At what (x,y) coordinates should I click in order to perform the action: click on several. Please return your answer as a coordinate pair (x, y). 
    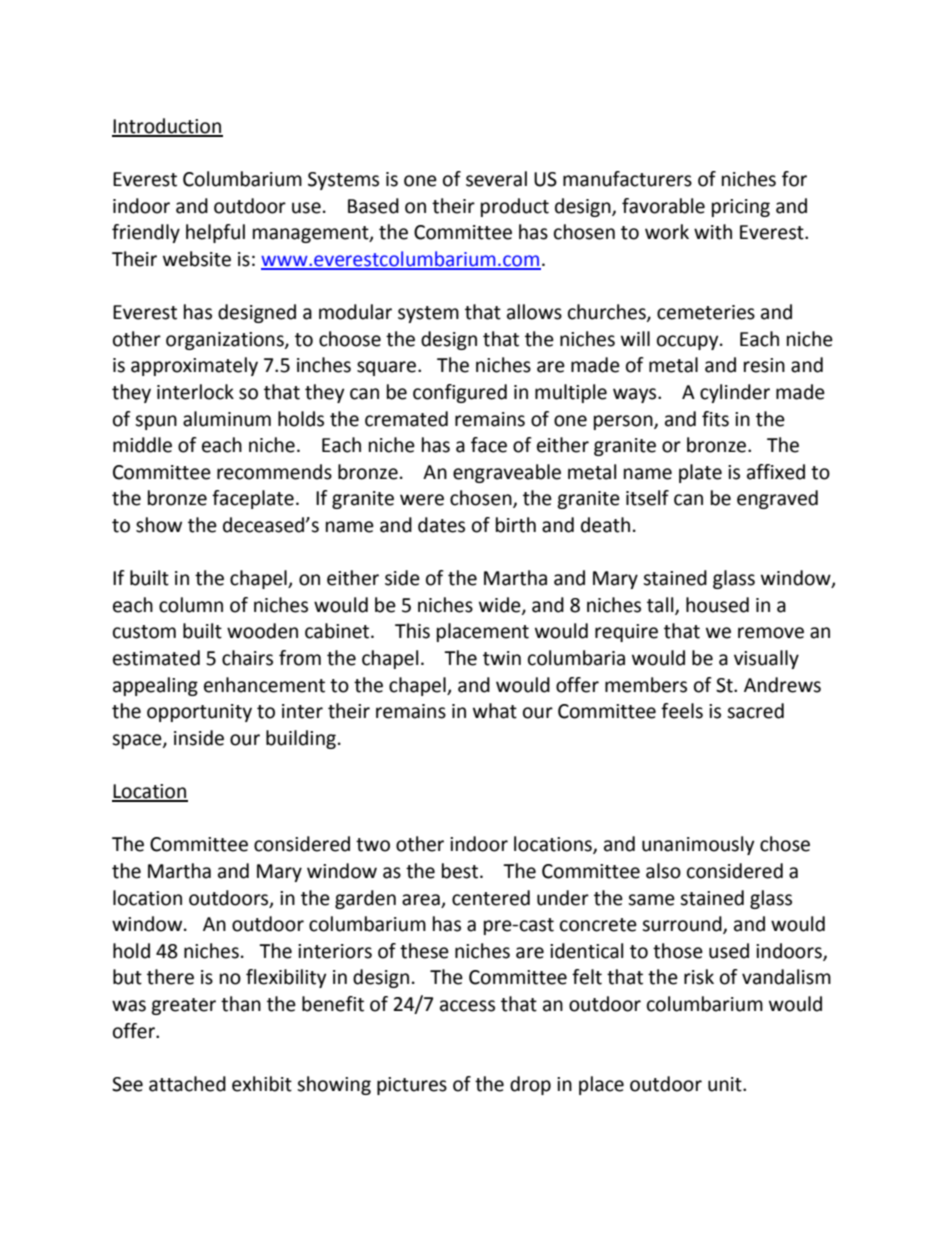
    Looking at the image, I should click on (496, 179).
